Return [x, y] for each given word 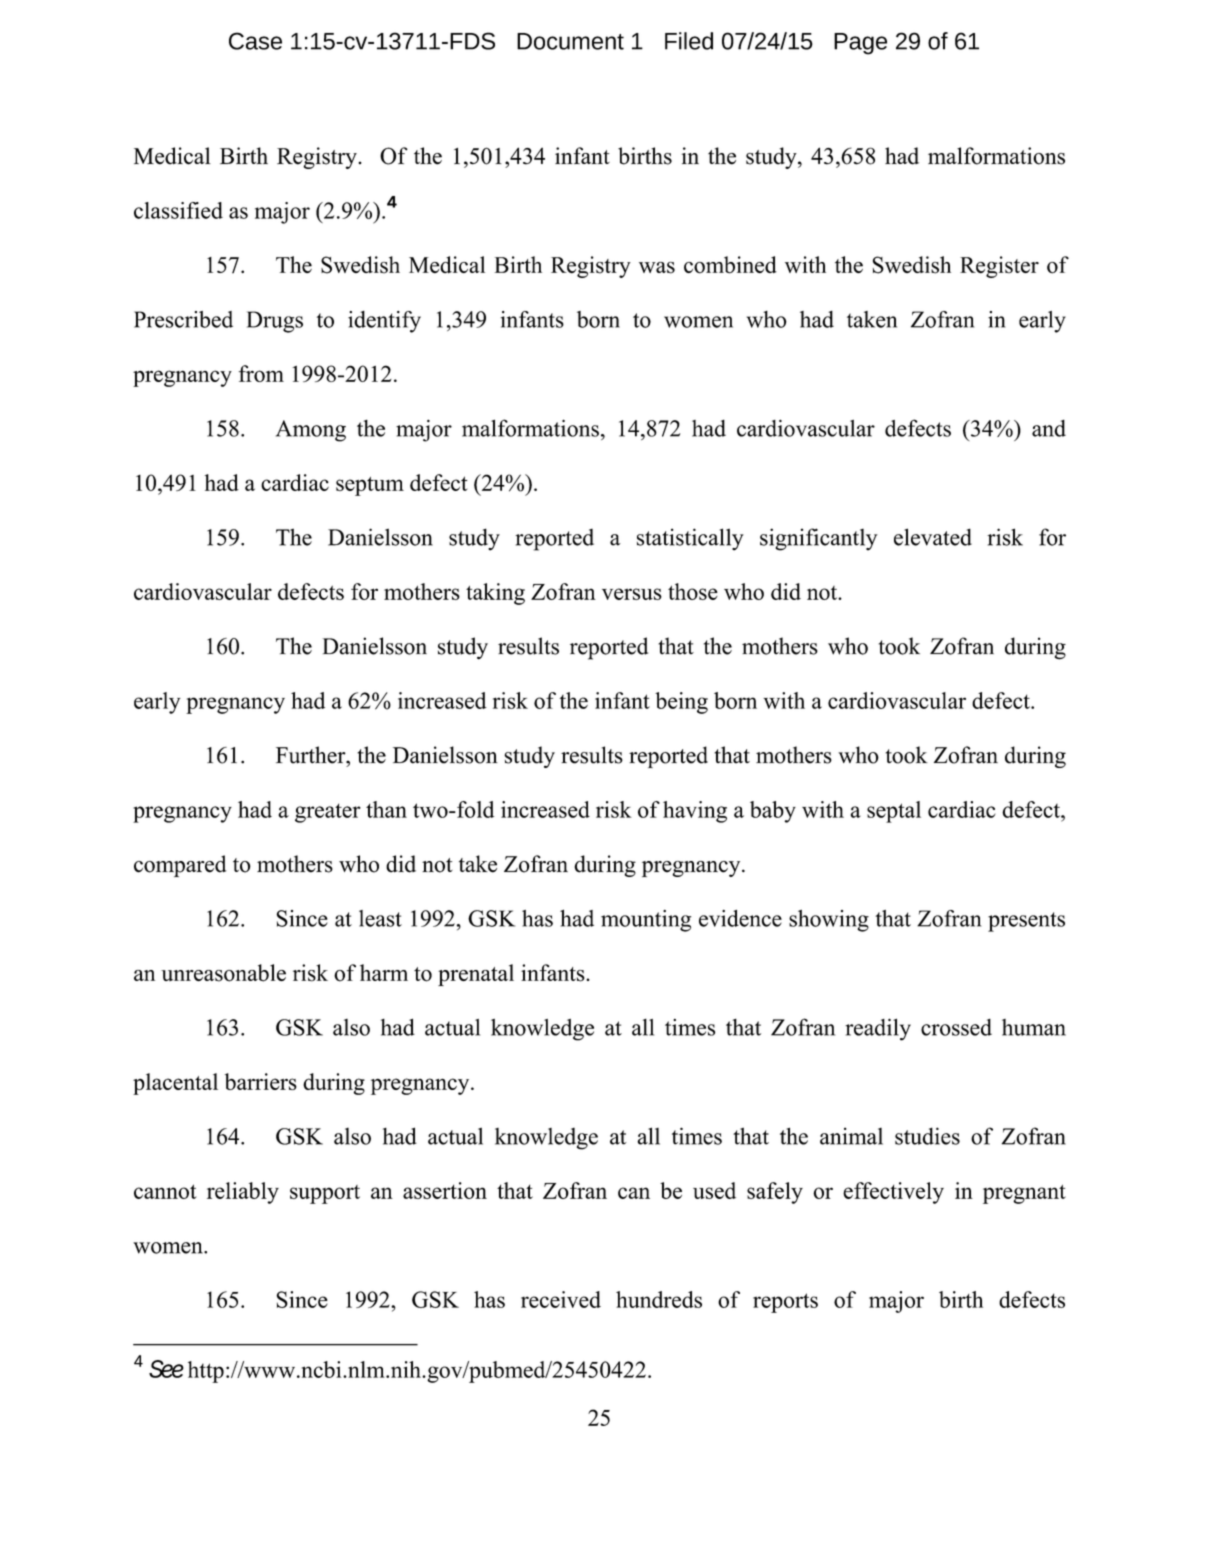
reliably [243, 1193]
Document [570, 41]
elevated [933, 537]
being [681, 703]
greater [328, 813]
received [561, 1299]
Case [255, 41]
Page [860, 44]
